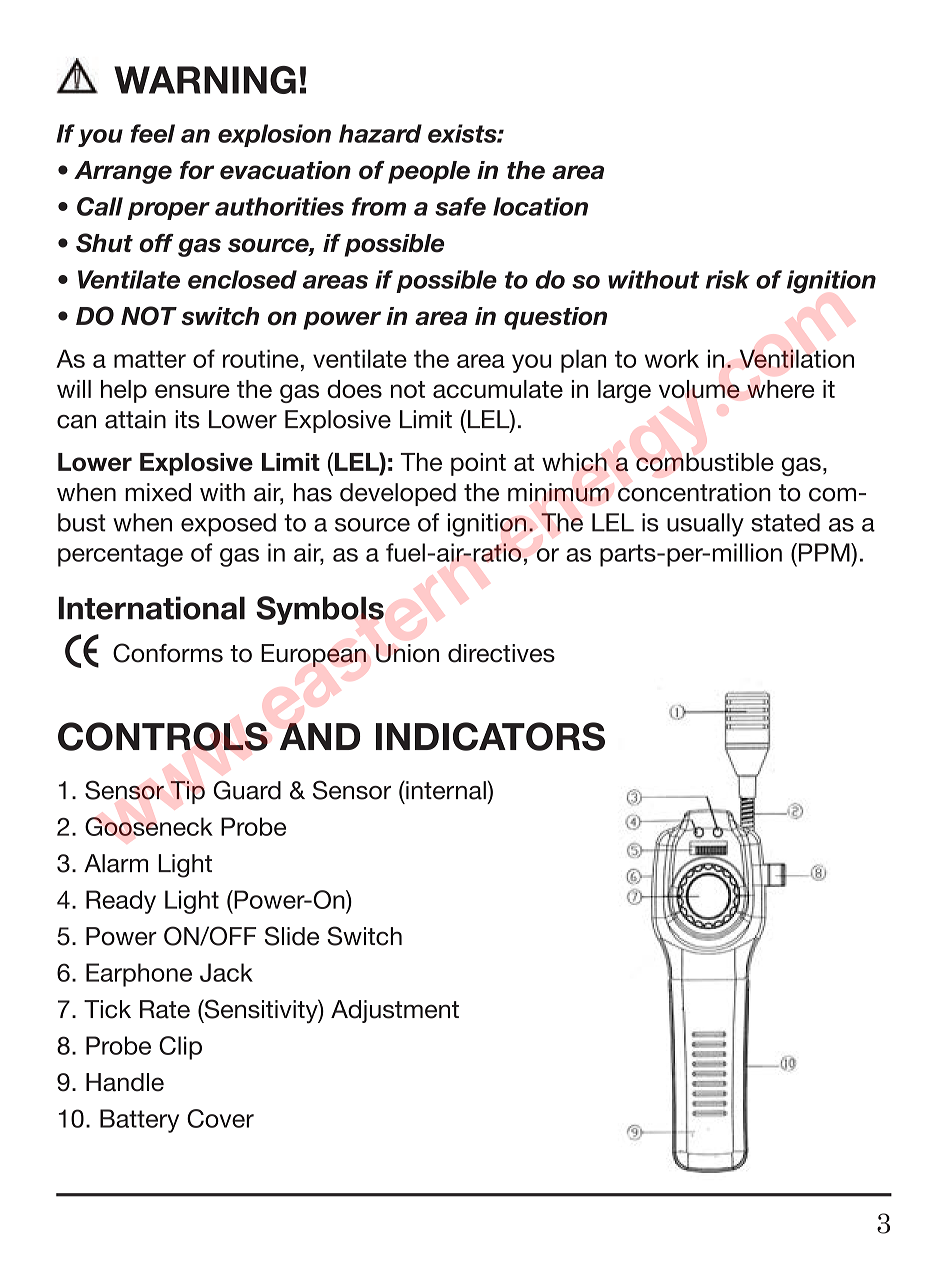  What do you see at coordinates (152, 608) in the document?
I see `International` at bounding box center [152, 608].
